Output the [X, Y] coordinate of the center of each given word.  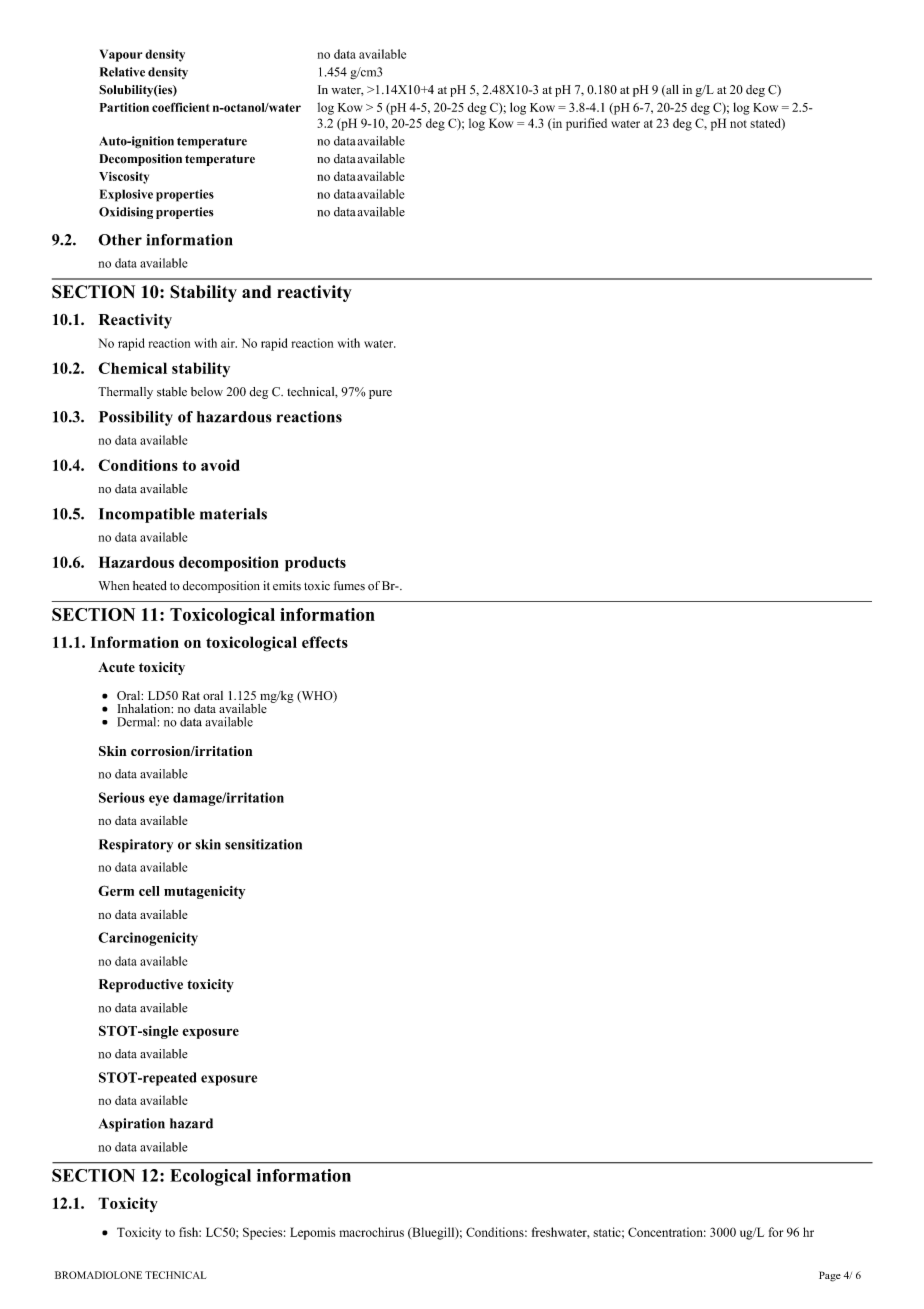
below [207, 392]
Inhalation [145, 709]
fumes [349, 586]
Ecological [210, 1177]
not [738, 124]
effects [325, 642]
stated [766, 124]
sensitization [263, 844]
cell [149, 891]
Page [830, 1276]
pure [380, 394]
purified [586, 124]
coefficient [180, 107]
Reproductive [141, 986]
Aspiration [132, 1125]
